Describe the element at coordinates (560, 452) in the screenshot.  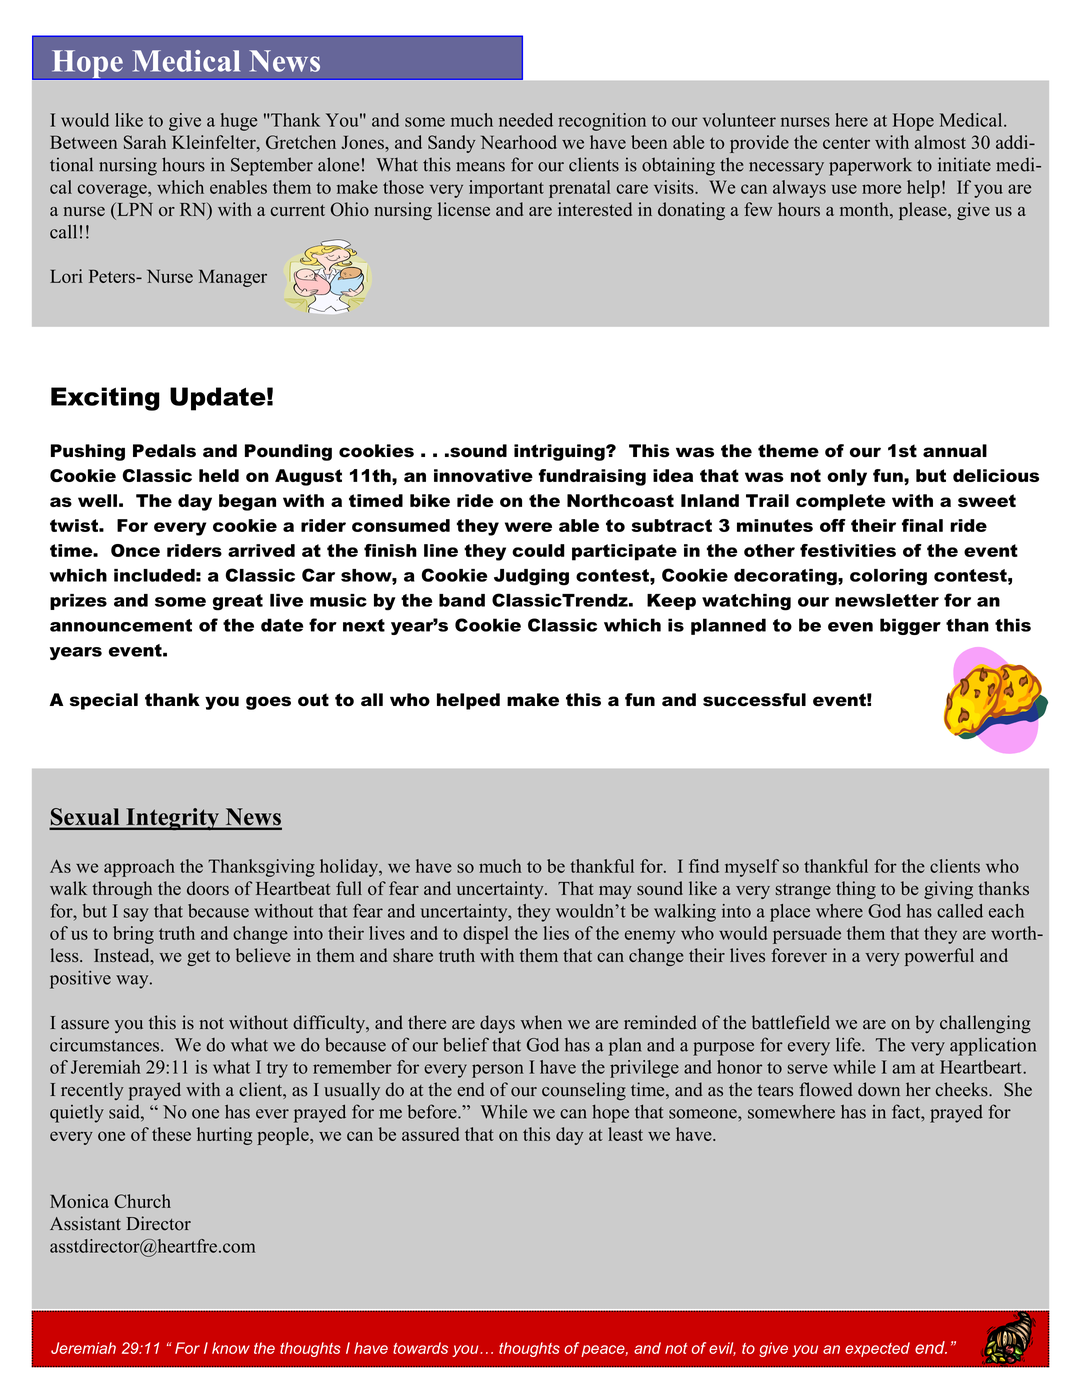
I see `intriguing` at that location.
